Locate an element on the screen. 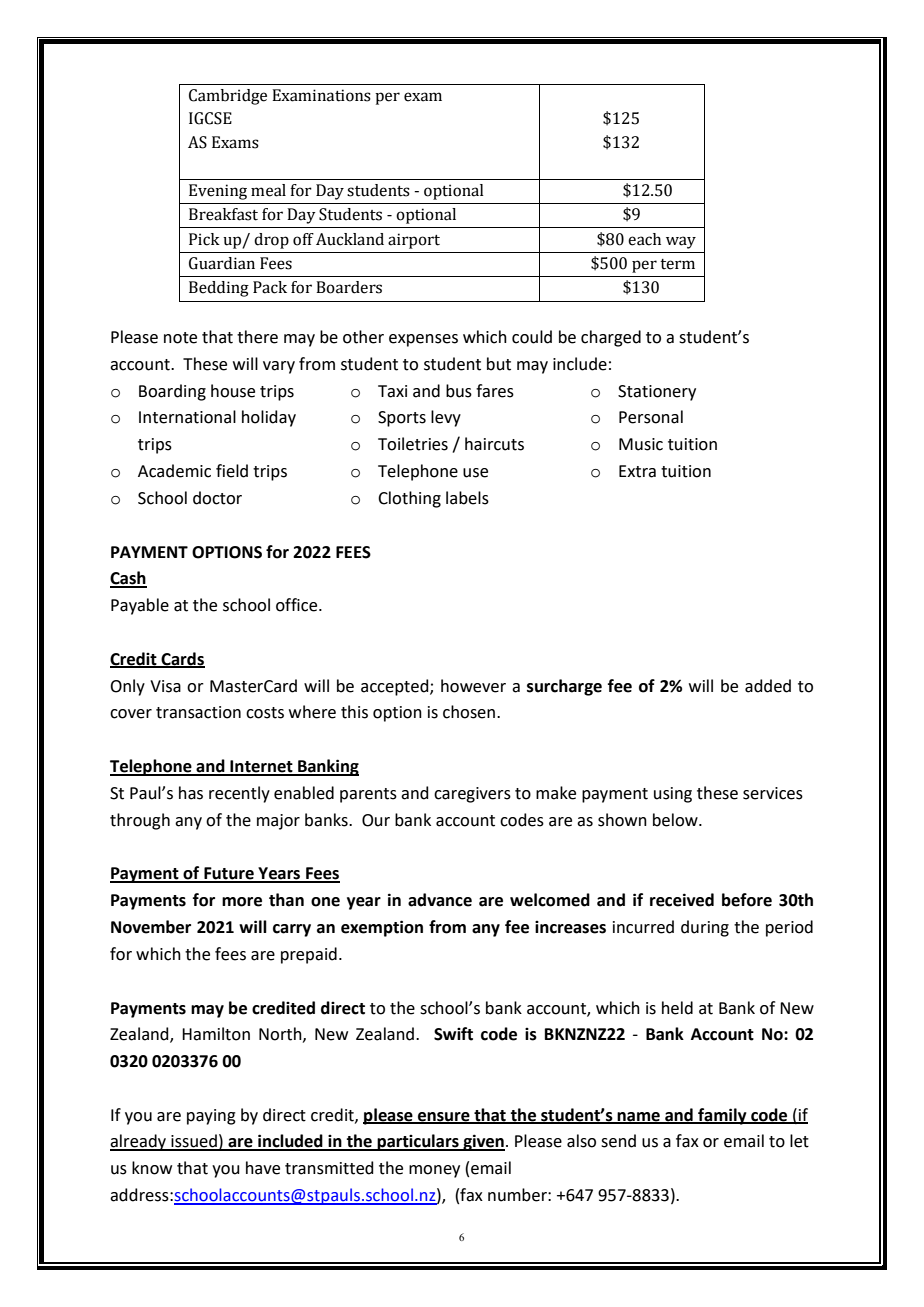  Hamilton is located at coordinates (216, 1034).
